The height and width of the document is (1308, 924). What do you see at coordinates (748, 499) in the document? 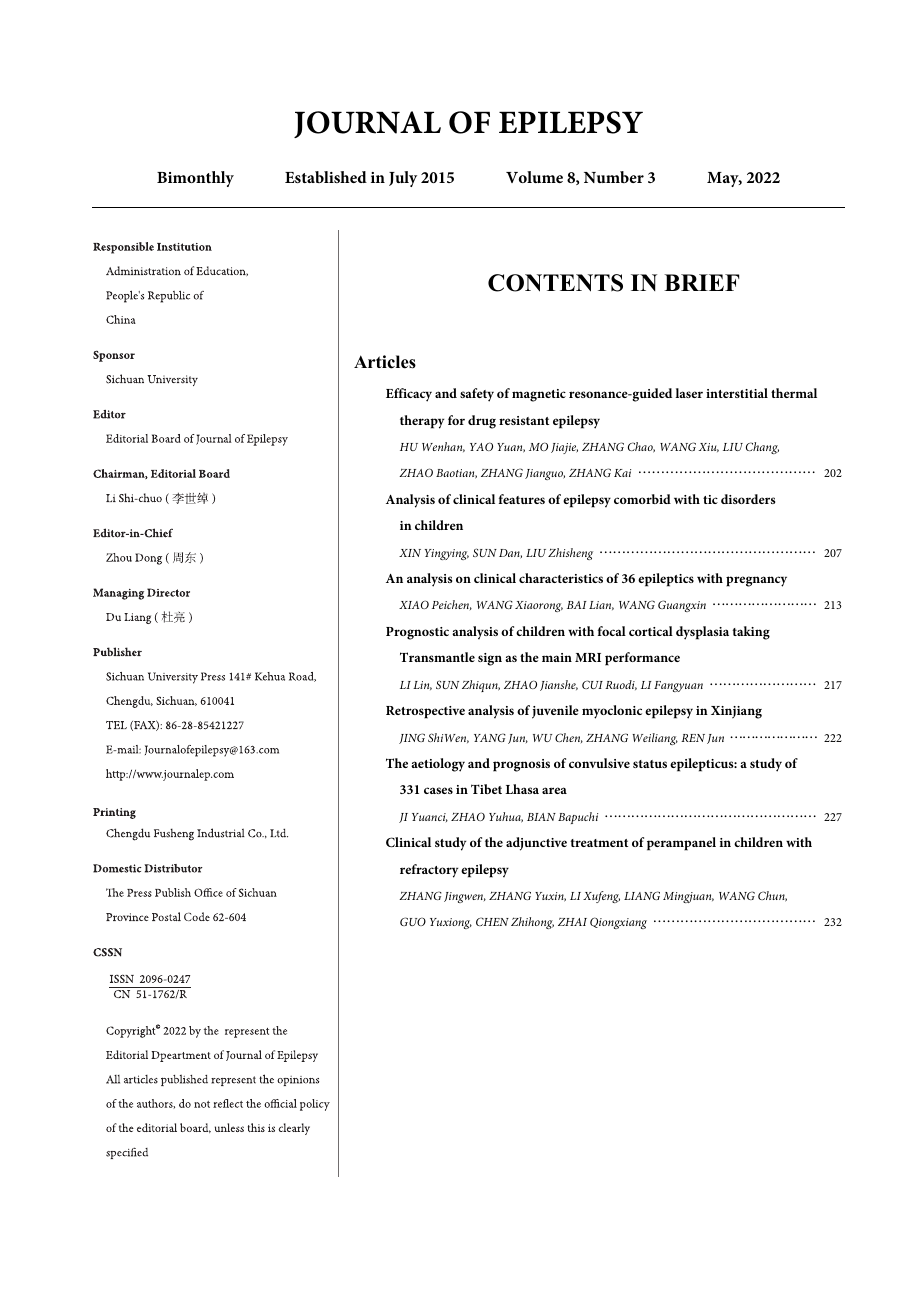
I see `disorders` at bounding box center [748, 499].
